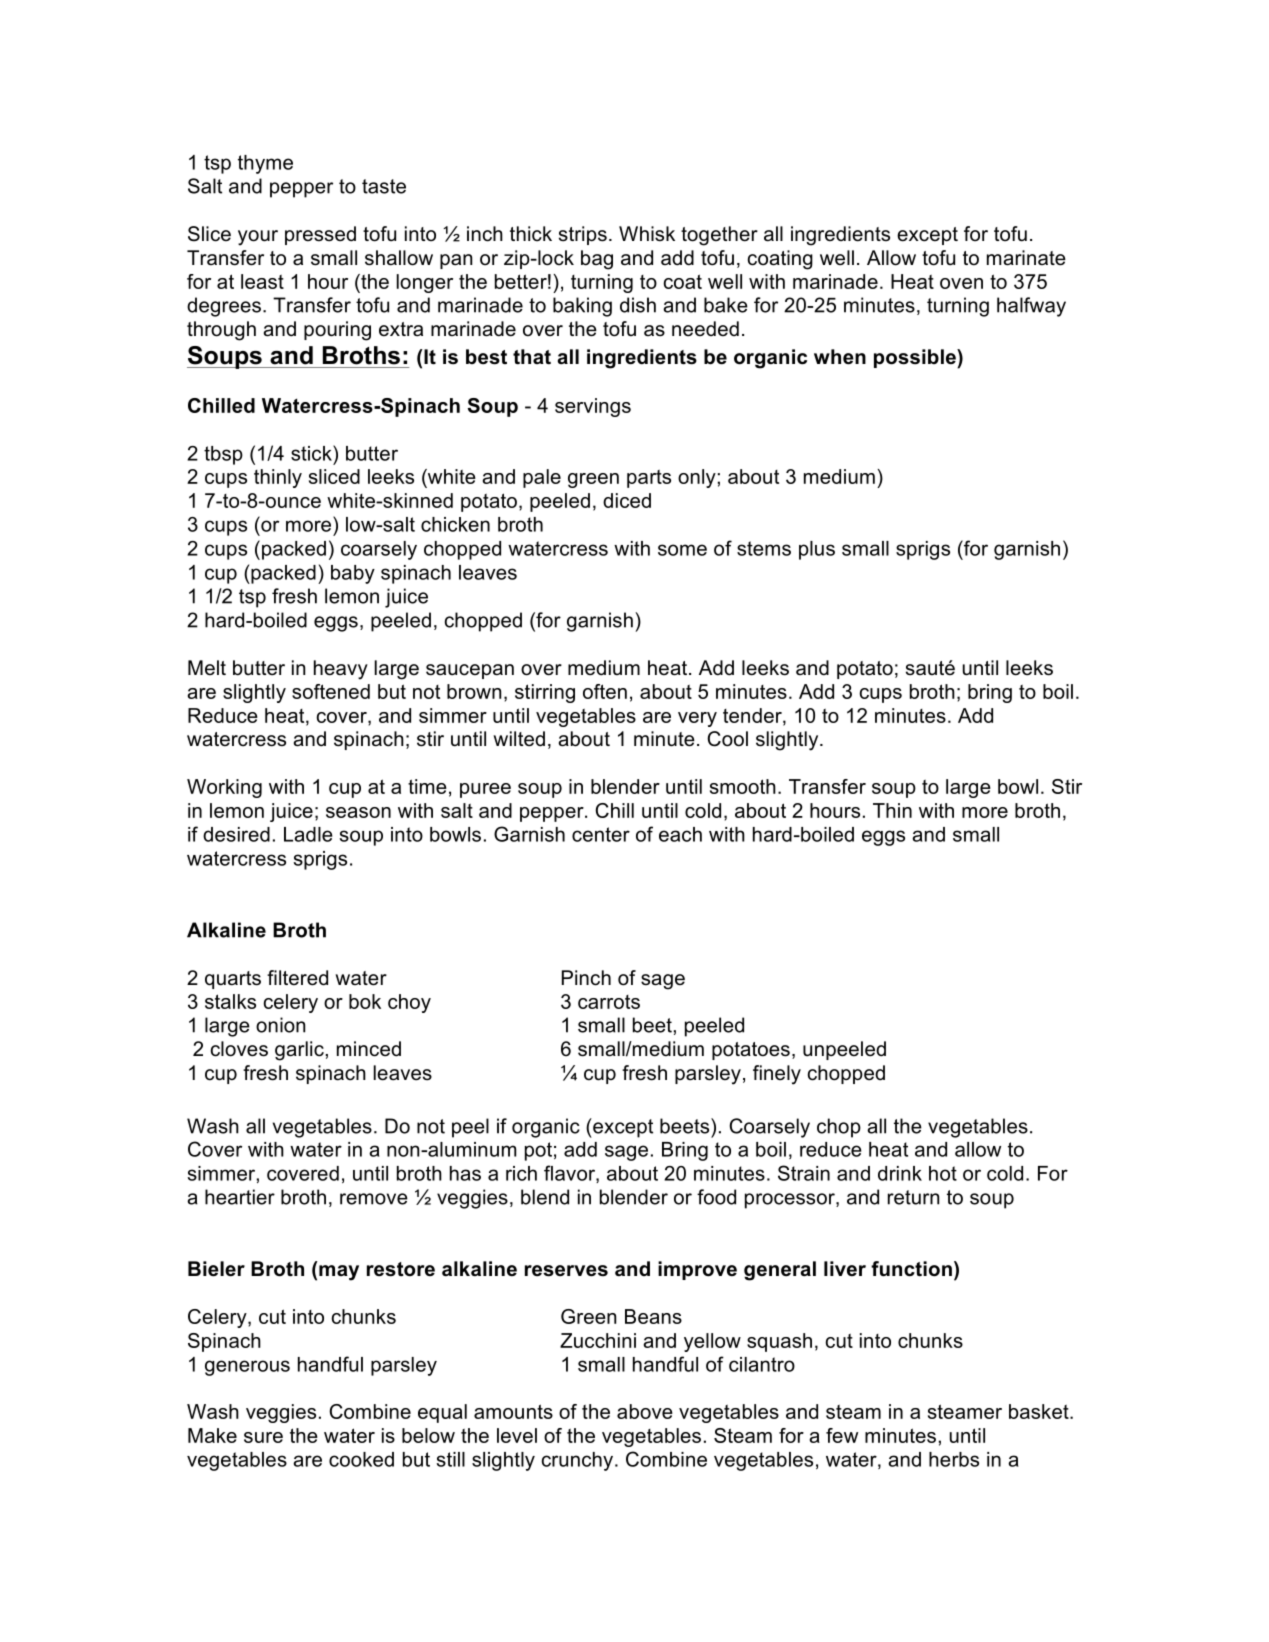 The image size is (1269, 1642). What do you see at coordinates (961, 283) in the image?
I see `oven` at bounding box center [961, 283].
